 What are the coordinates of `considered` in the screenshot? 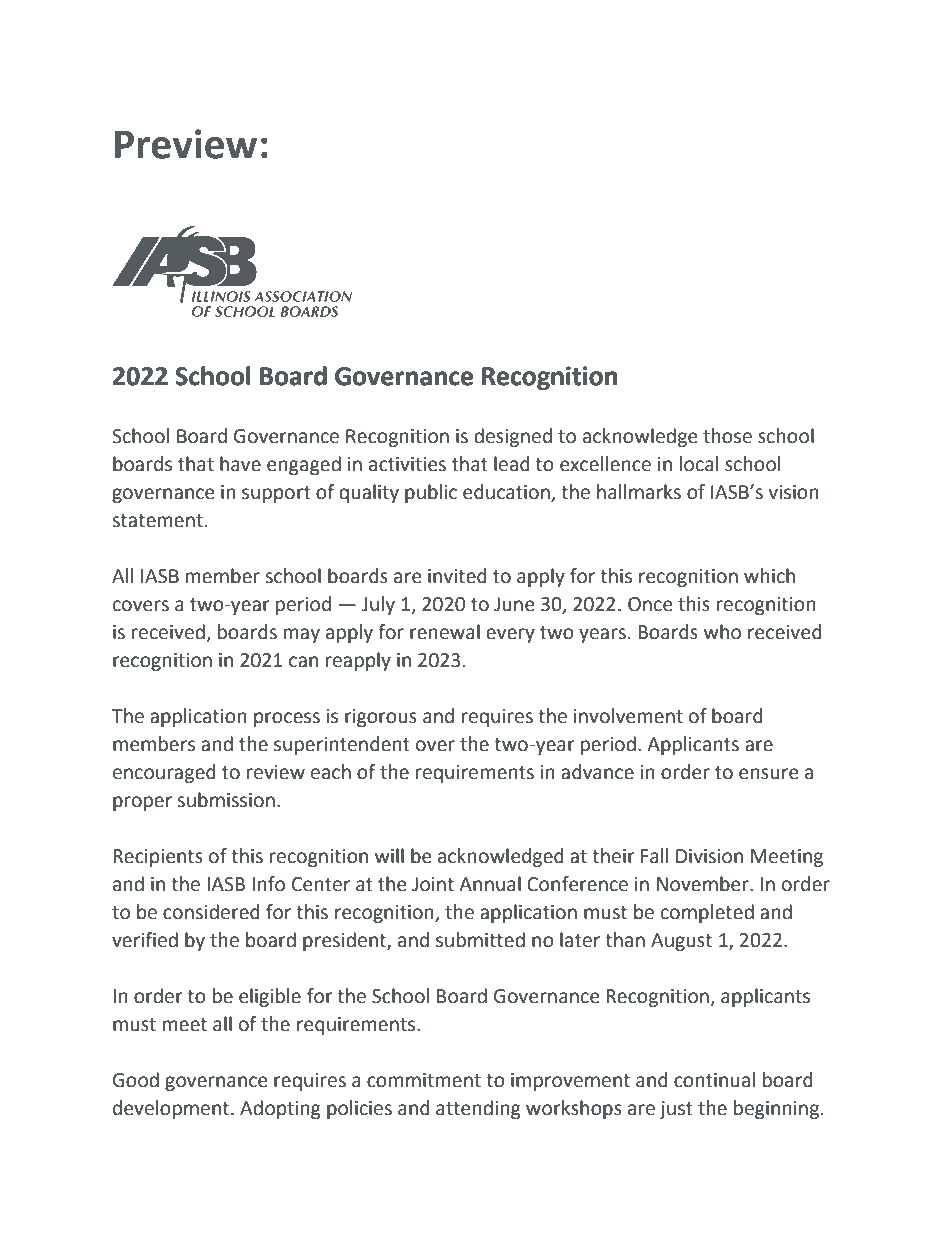 It's located at (211, 912).
